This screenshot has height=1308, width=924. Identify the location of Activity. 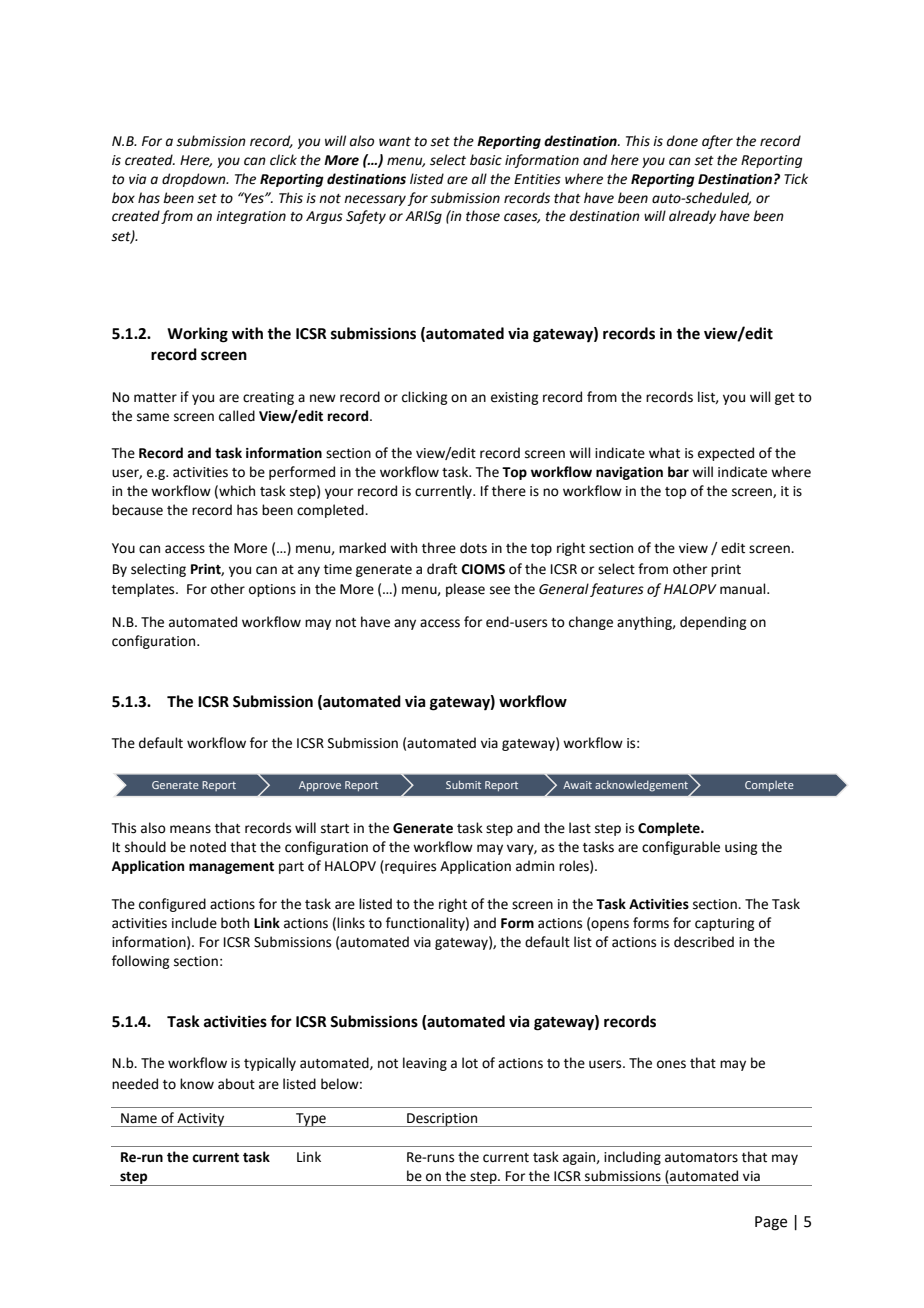
(201, 1120).
